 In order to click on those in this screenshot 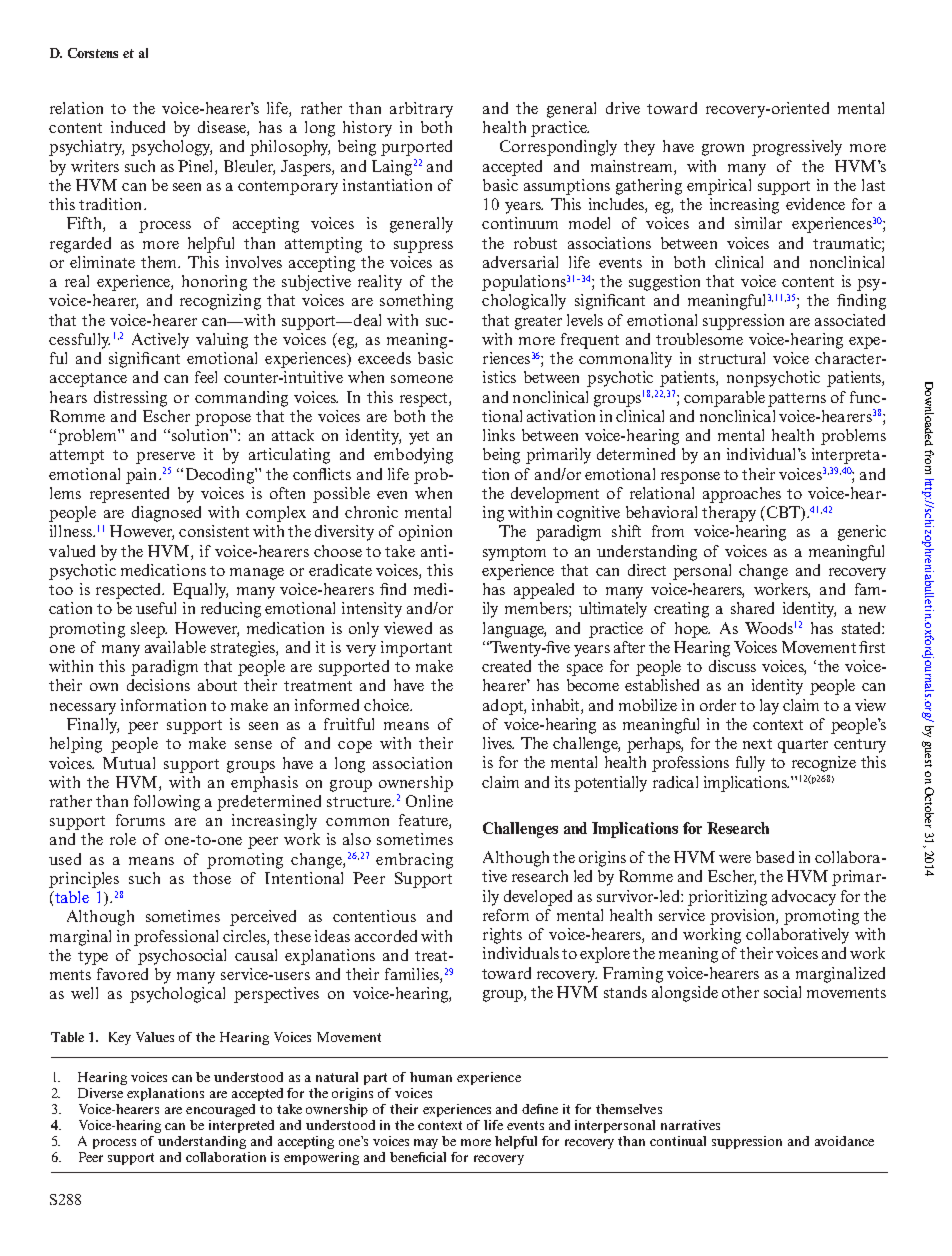, I will do `click(212, 878)`.
